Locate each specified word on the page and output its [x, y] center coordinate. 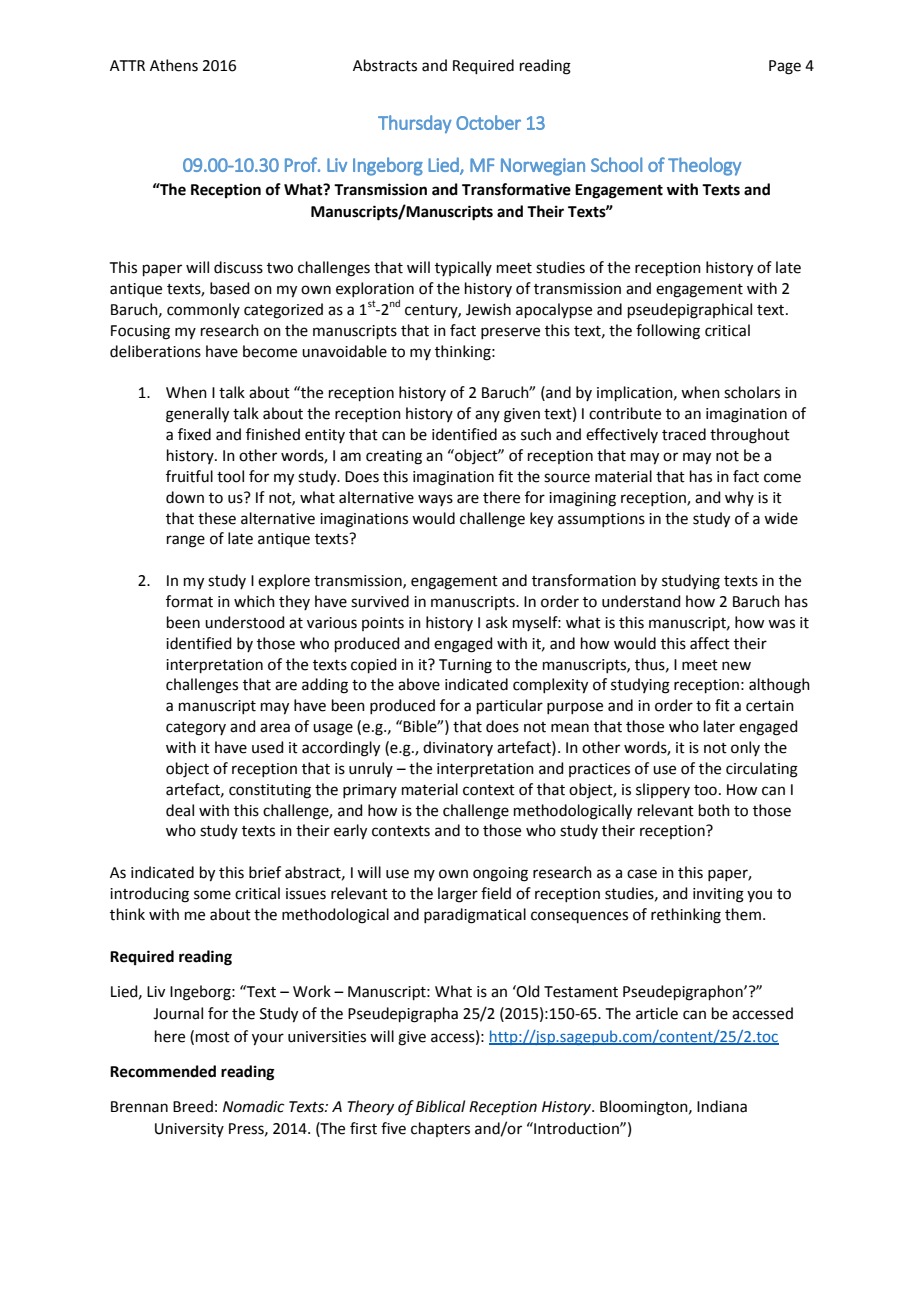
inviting [718, 895]
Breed [193, 1106]
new [736, 666]
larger [458, 895]
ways [435, 500]
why [739, 498]
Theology [705, 166]
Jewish [488, 309]
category [196, 729]
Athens [174, 65]
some [212, 895]
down [185, 497]
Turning [465, 666]
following [668, 332]
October [488, 122]
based [230, 288]
